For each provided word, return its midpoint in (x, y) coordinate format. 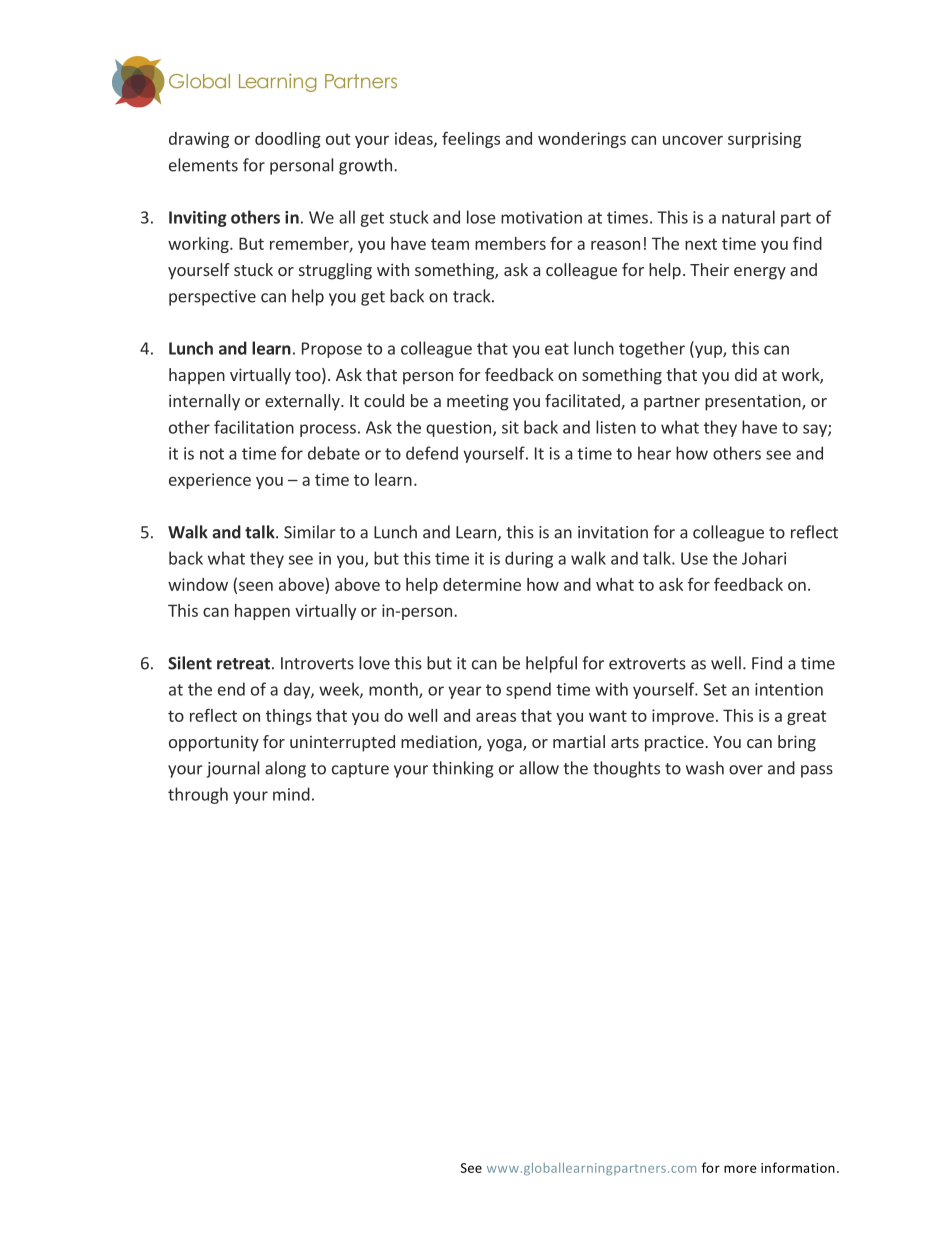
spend (528, 690)
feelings (471, 140)
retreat (243, 664)
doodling (288, 140)
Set (715, 689)
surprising (764, 140)
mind (291, 794)
